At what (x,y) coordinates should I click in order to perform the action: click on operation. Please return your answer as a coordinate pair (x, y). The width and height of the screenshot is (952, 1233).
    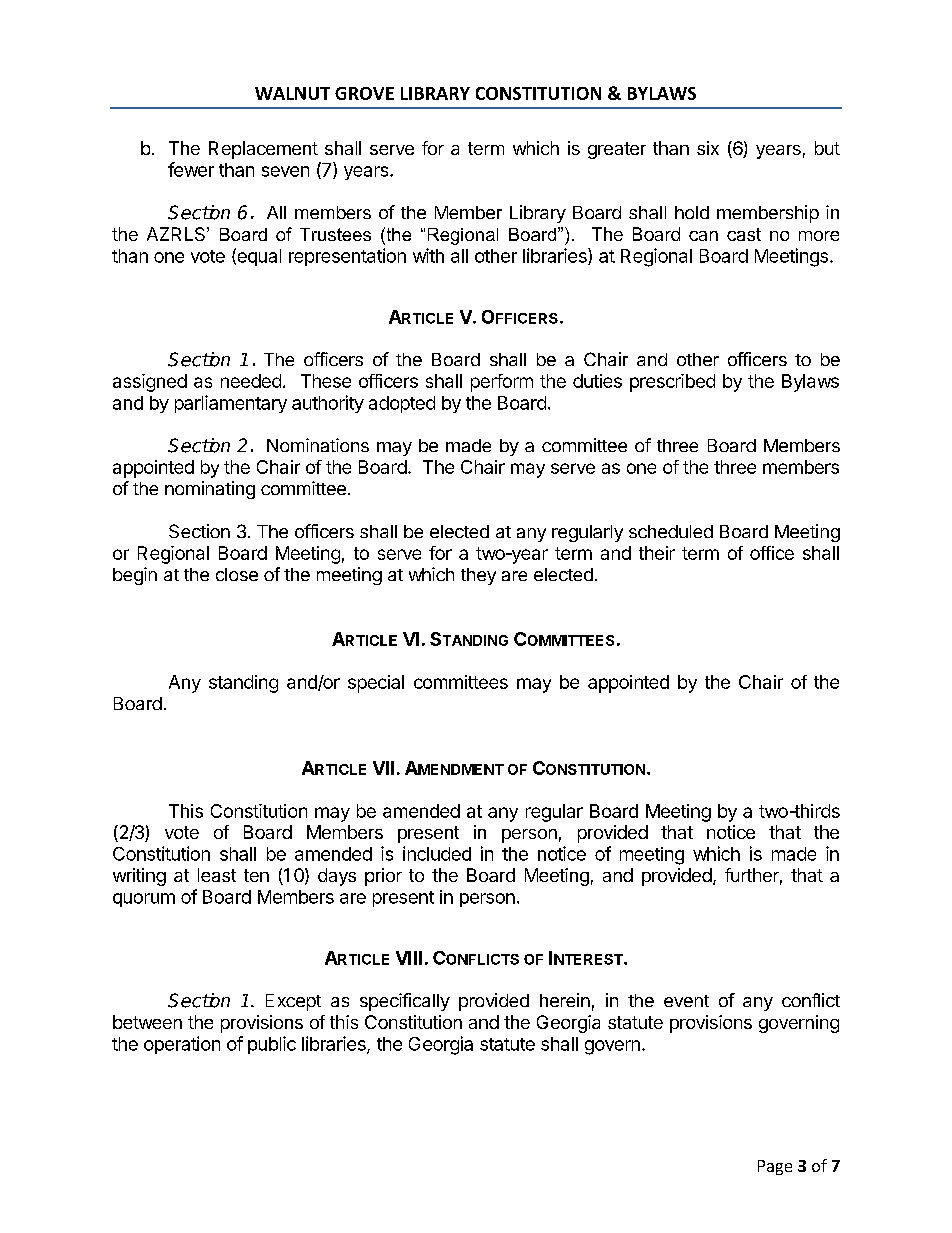
    Looking at the image, I should click on (182, 1045).
